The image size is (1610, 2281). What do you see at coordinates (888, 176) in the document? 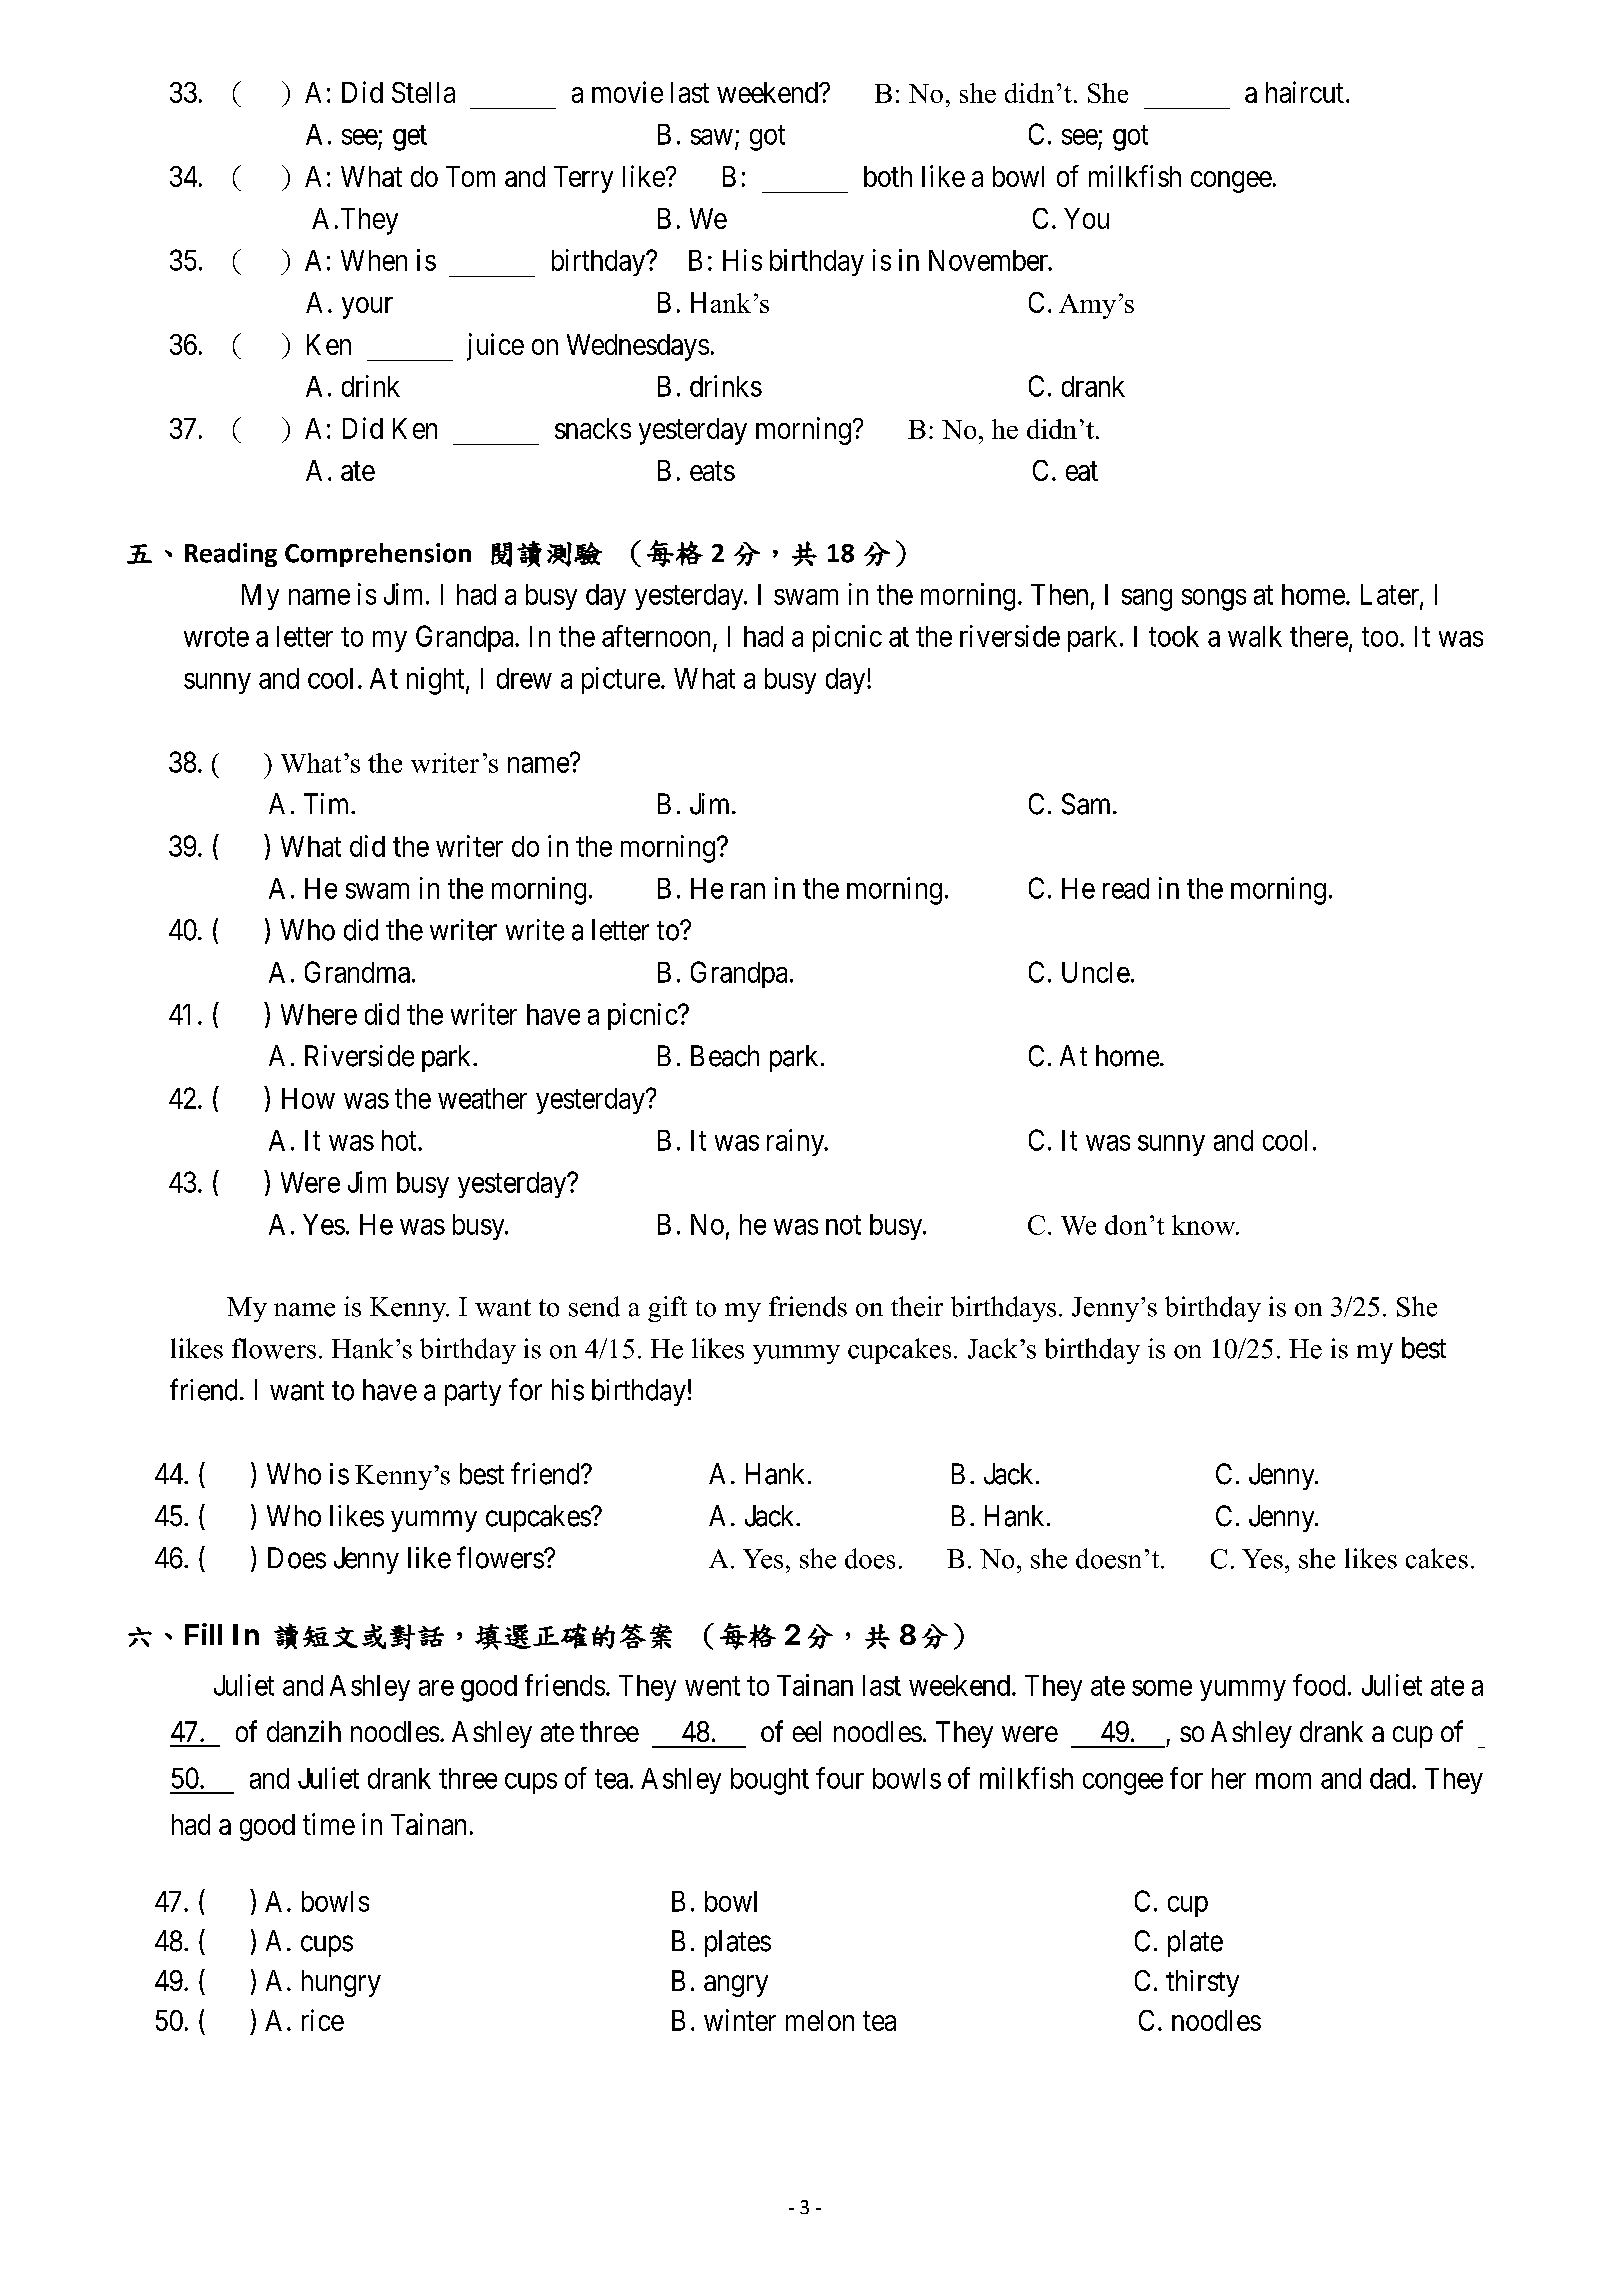
I see `both` at bounding box center [888, 176].
